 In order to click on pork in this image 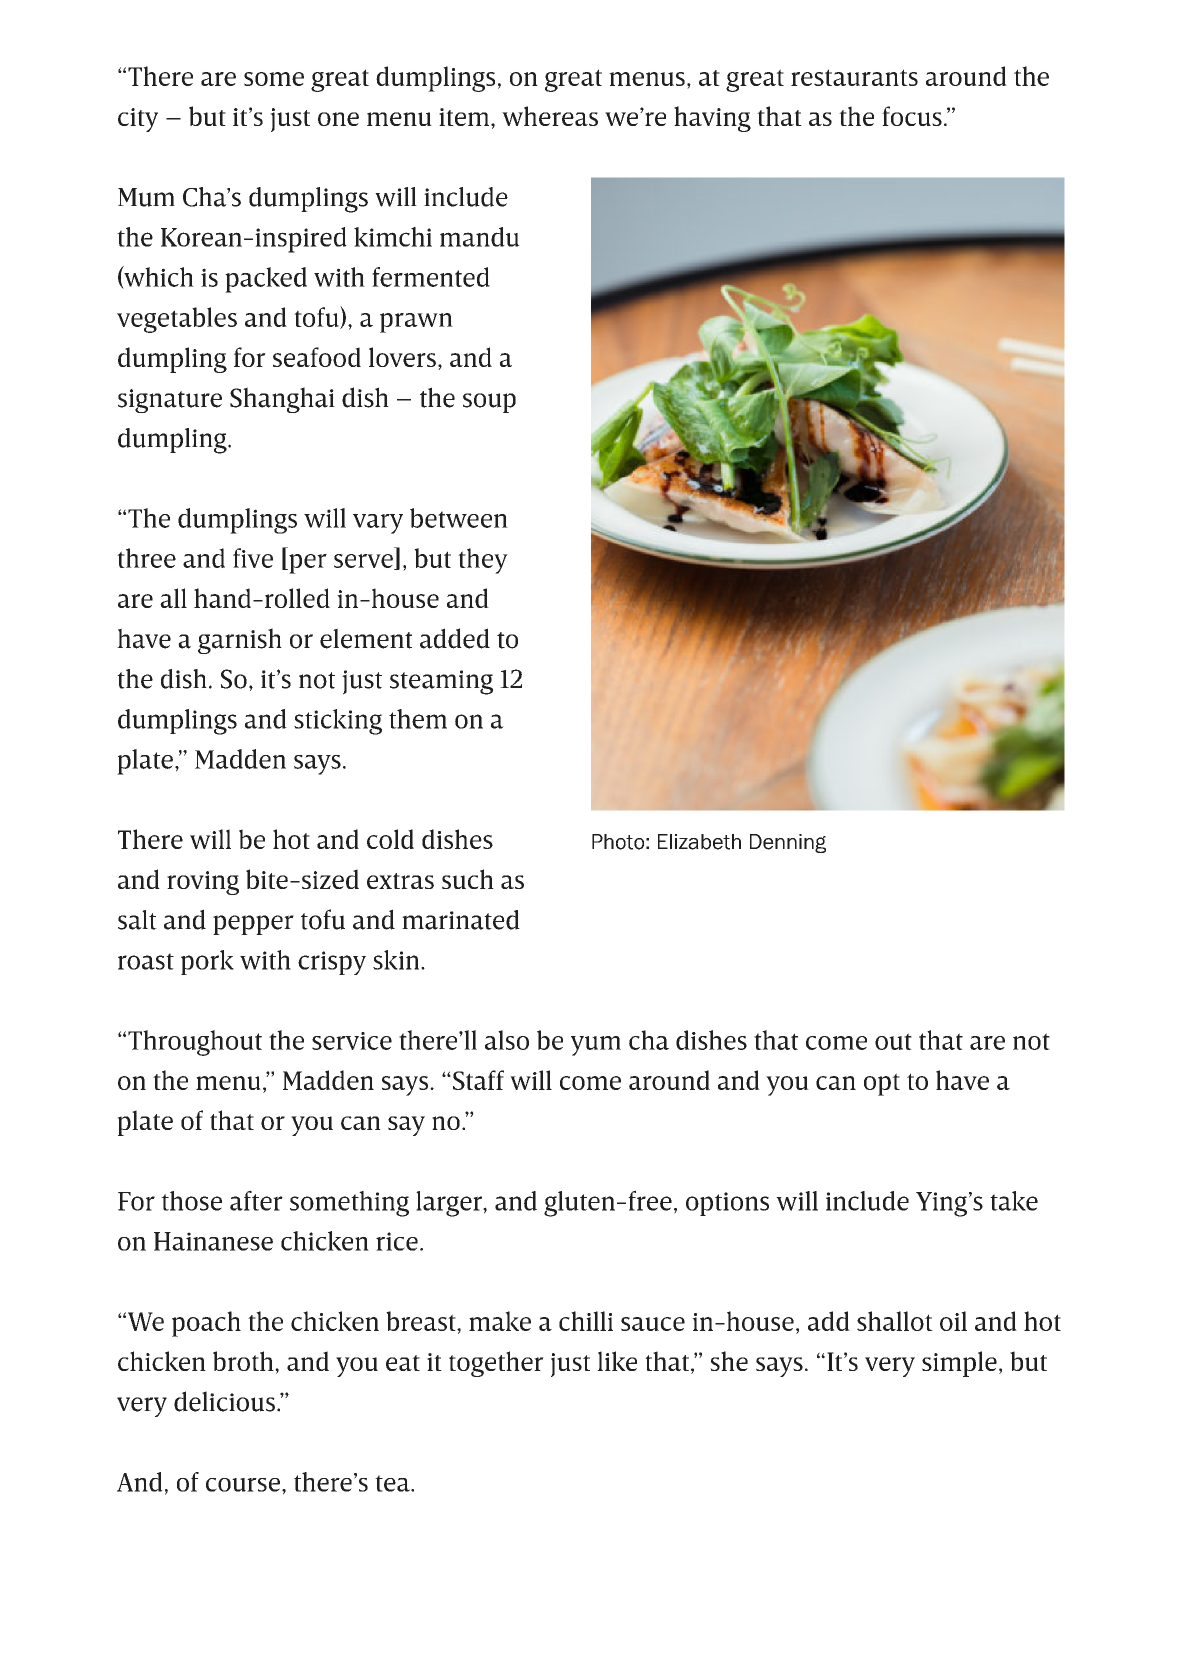, I will do `click(207, 962)`.
